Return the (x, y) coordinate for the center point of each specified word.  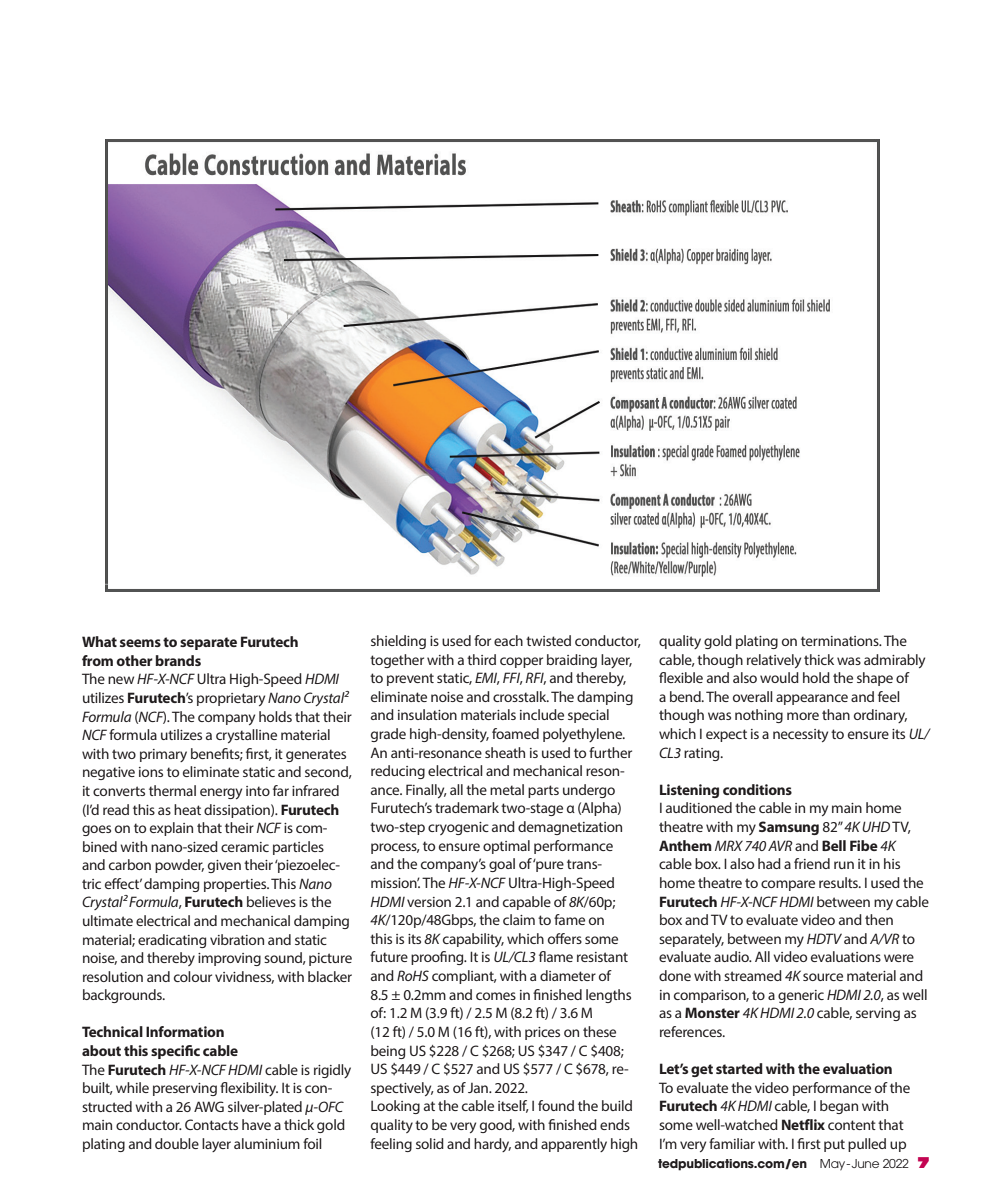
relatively (774, 661)
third (481, 659)
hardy (492, 1145)
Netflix (803, 1124)
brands (178, 660)
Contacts (211, 1124)
